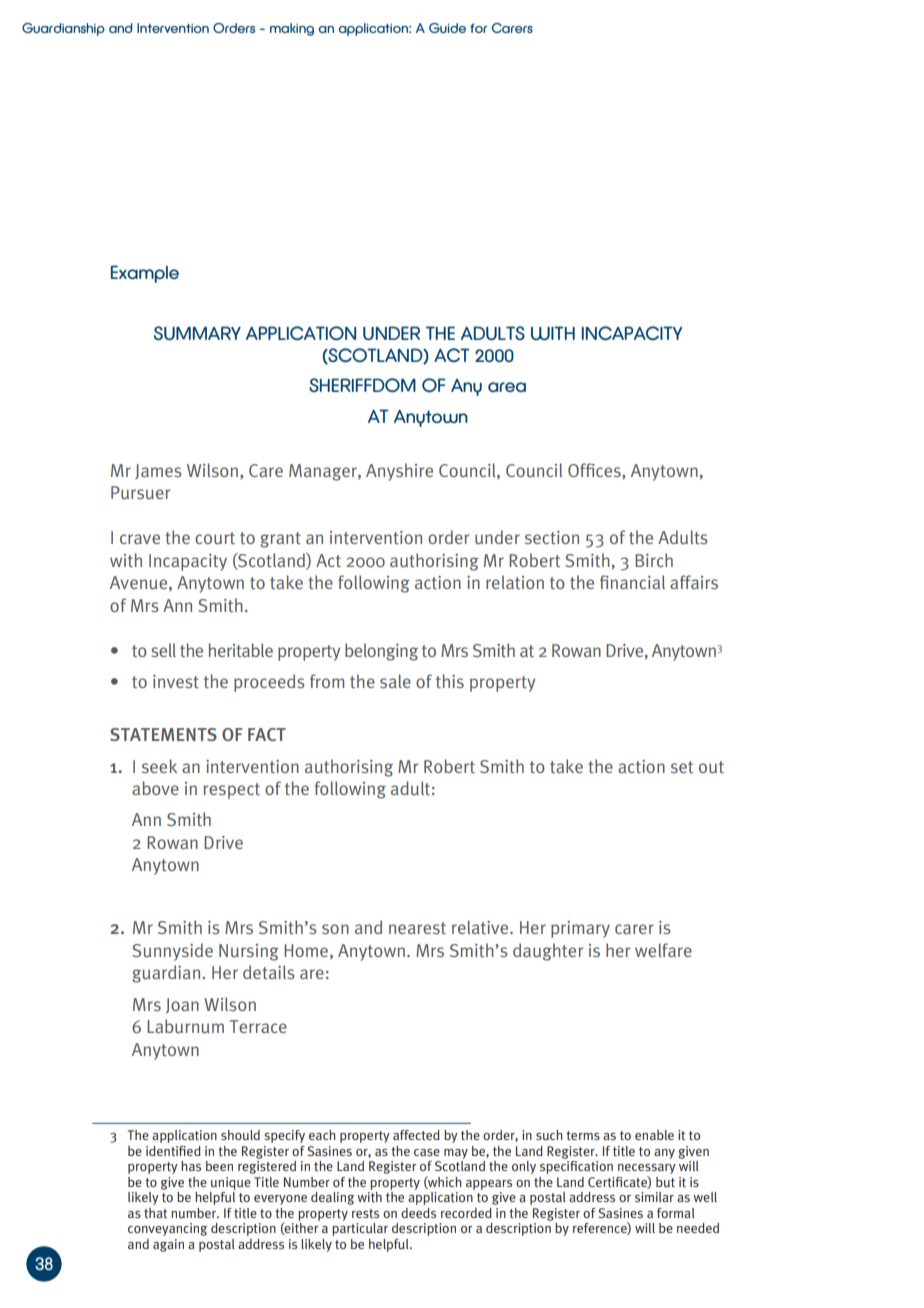 The image size is (924, 1308). Describe the element at coordinates (507, 387) in the document. I see `area` at that location.
